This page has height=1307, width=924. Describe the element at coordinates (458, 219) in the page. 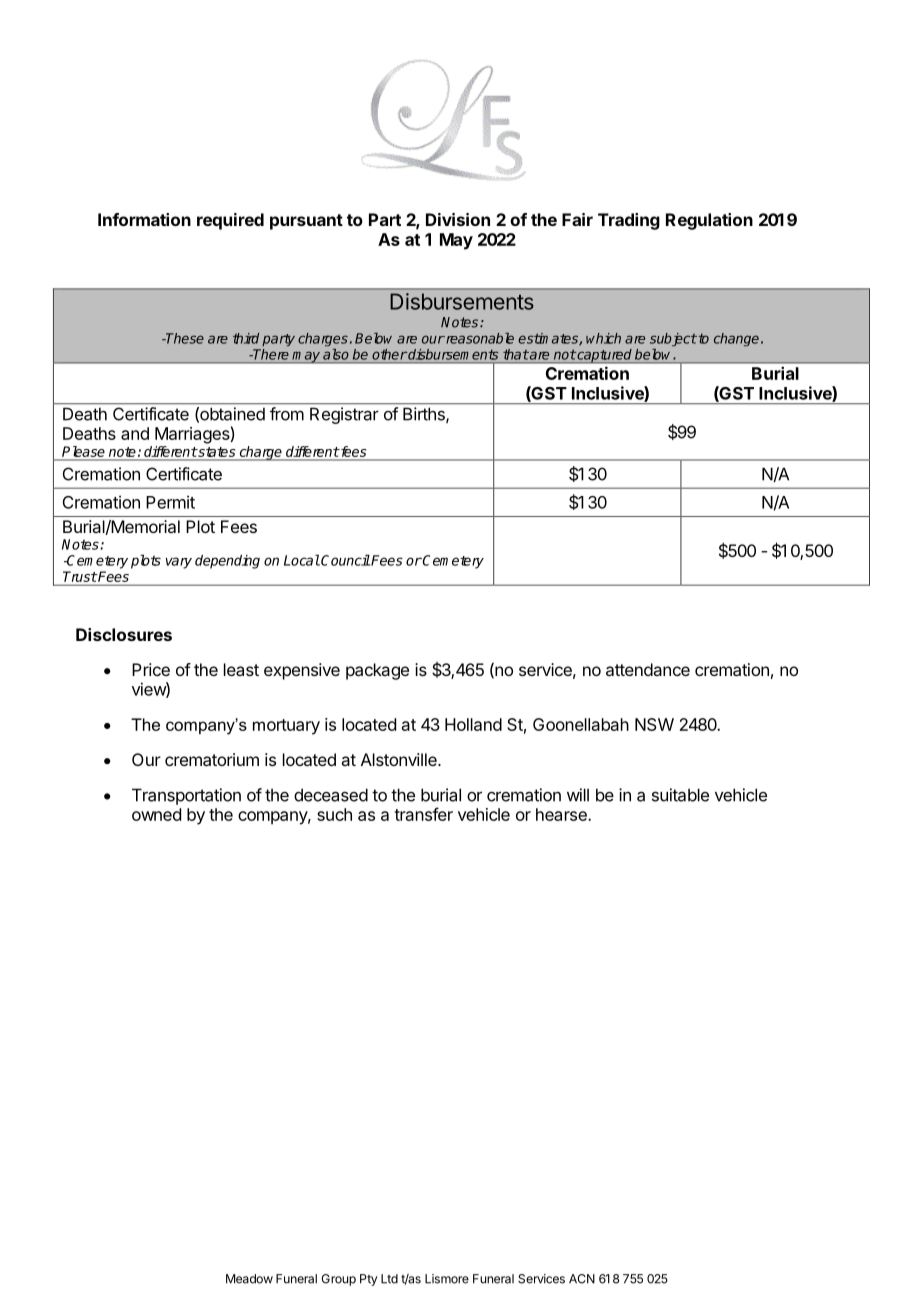

I see `Division` at that location.
